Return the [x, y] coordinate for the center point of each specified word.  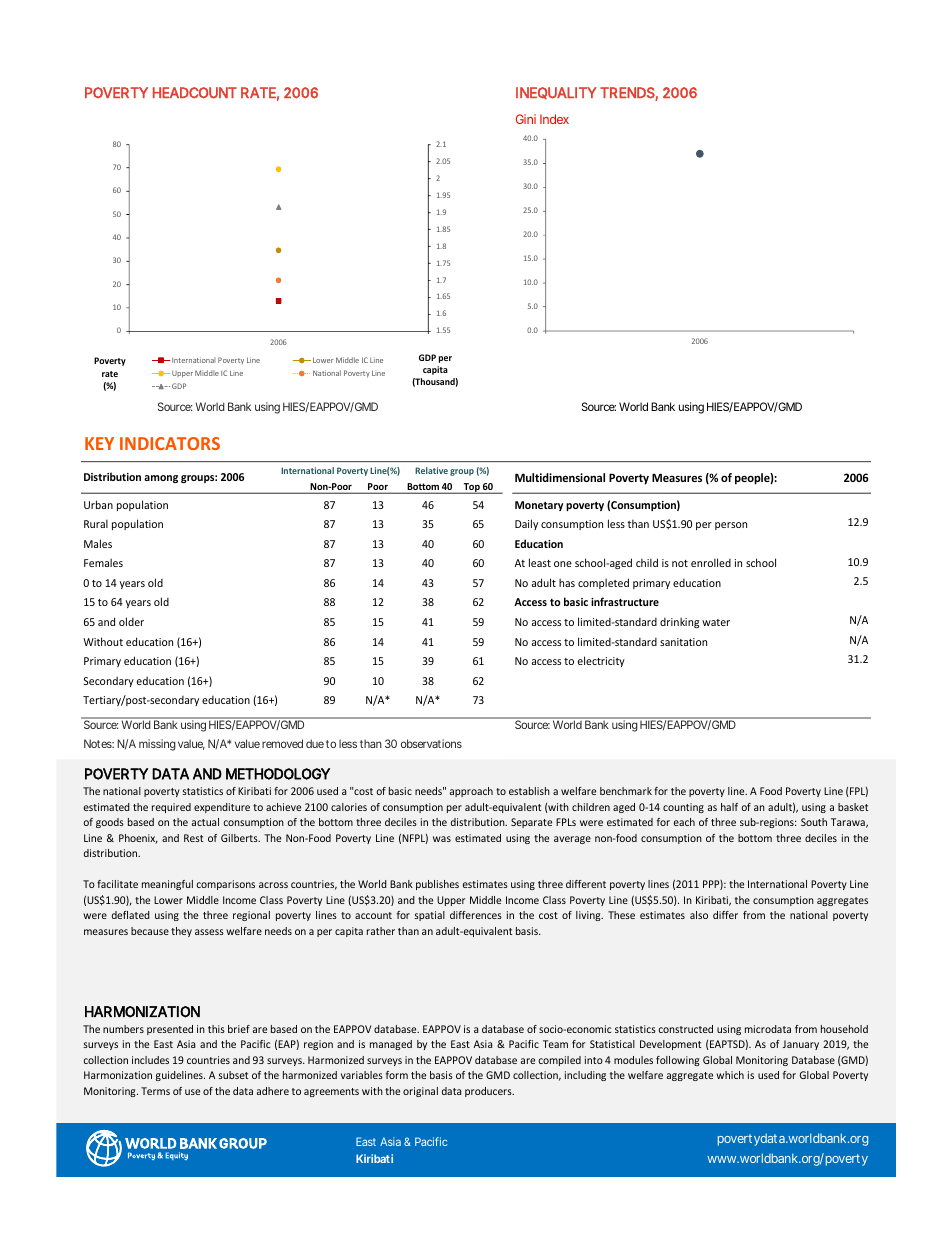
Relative [431, 470]
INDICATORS [170, 443]
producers [489, 1092]
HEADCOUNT [195, 93]
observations [431, 743]
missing [157, 745]
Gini [526, 119]
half [729, 807]
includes [150, 1060]
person [731, 526]
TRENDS [628, 94]
